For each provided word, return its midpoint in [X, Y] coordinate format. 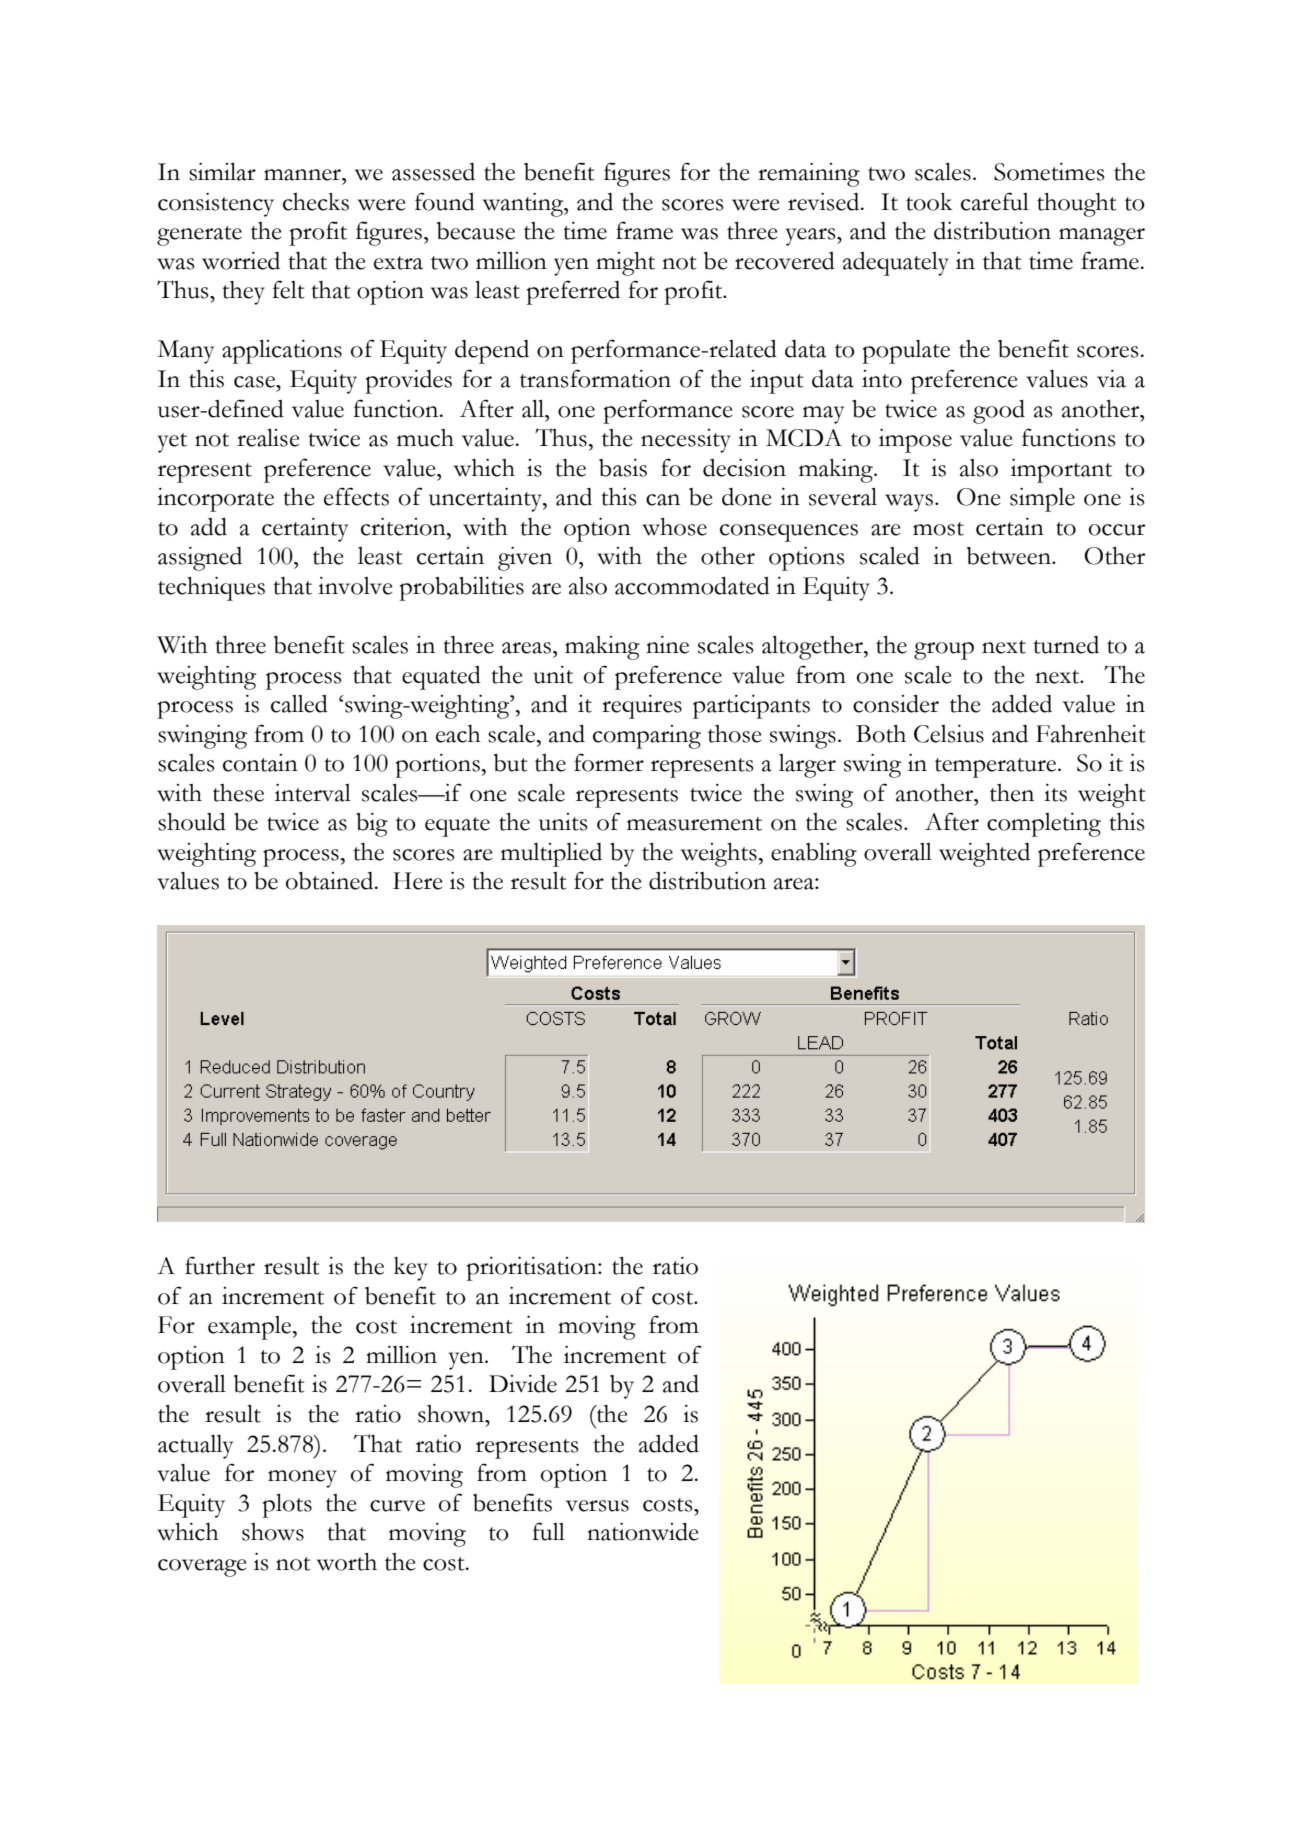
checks [316, 202]
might [625, 264]
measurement [694, 824]
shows [273, 1532]
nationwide [643, 1532]
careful [995, 201]
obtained [331, 881]
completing [1044, 825]
